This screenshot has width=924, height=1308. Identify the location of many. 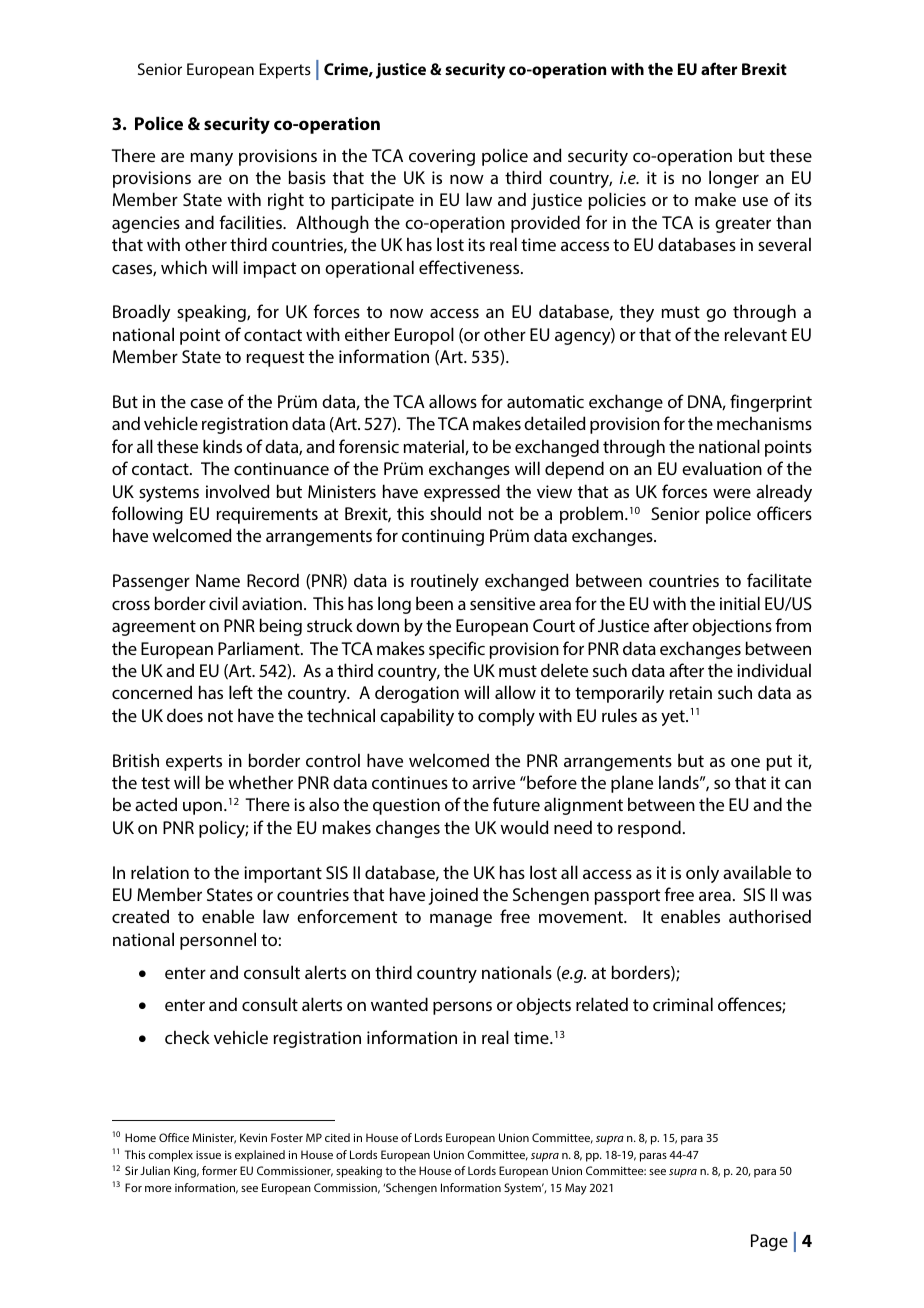
(211, 159).
